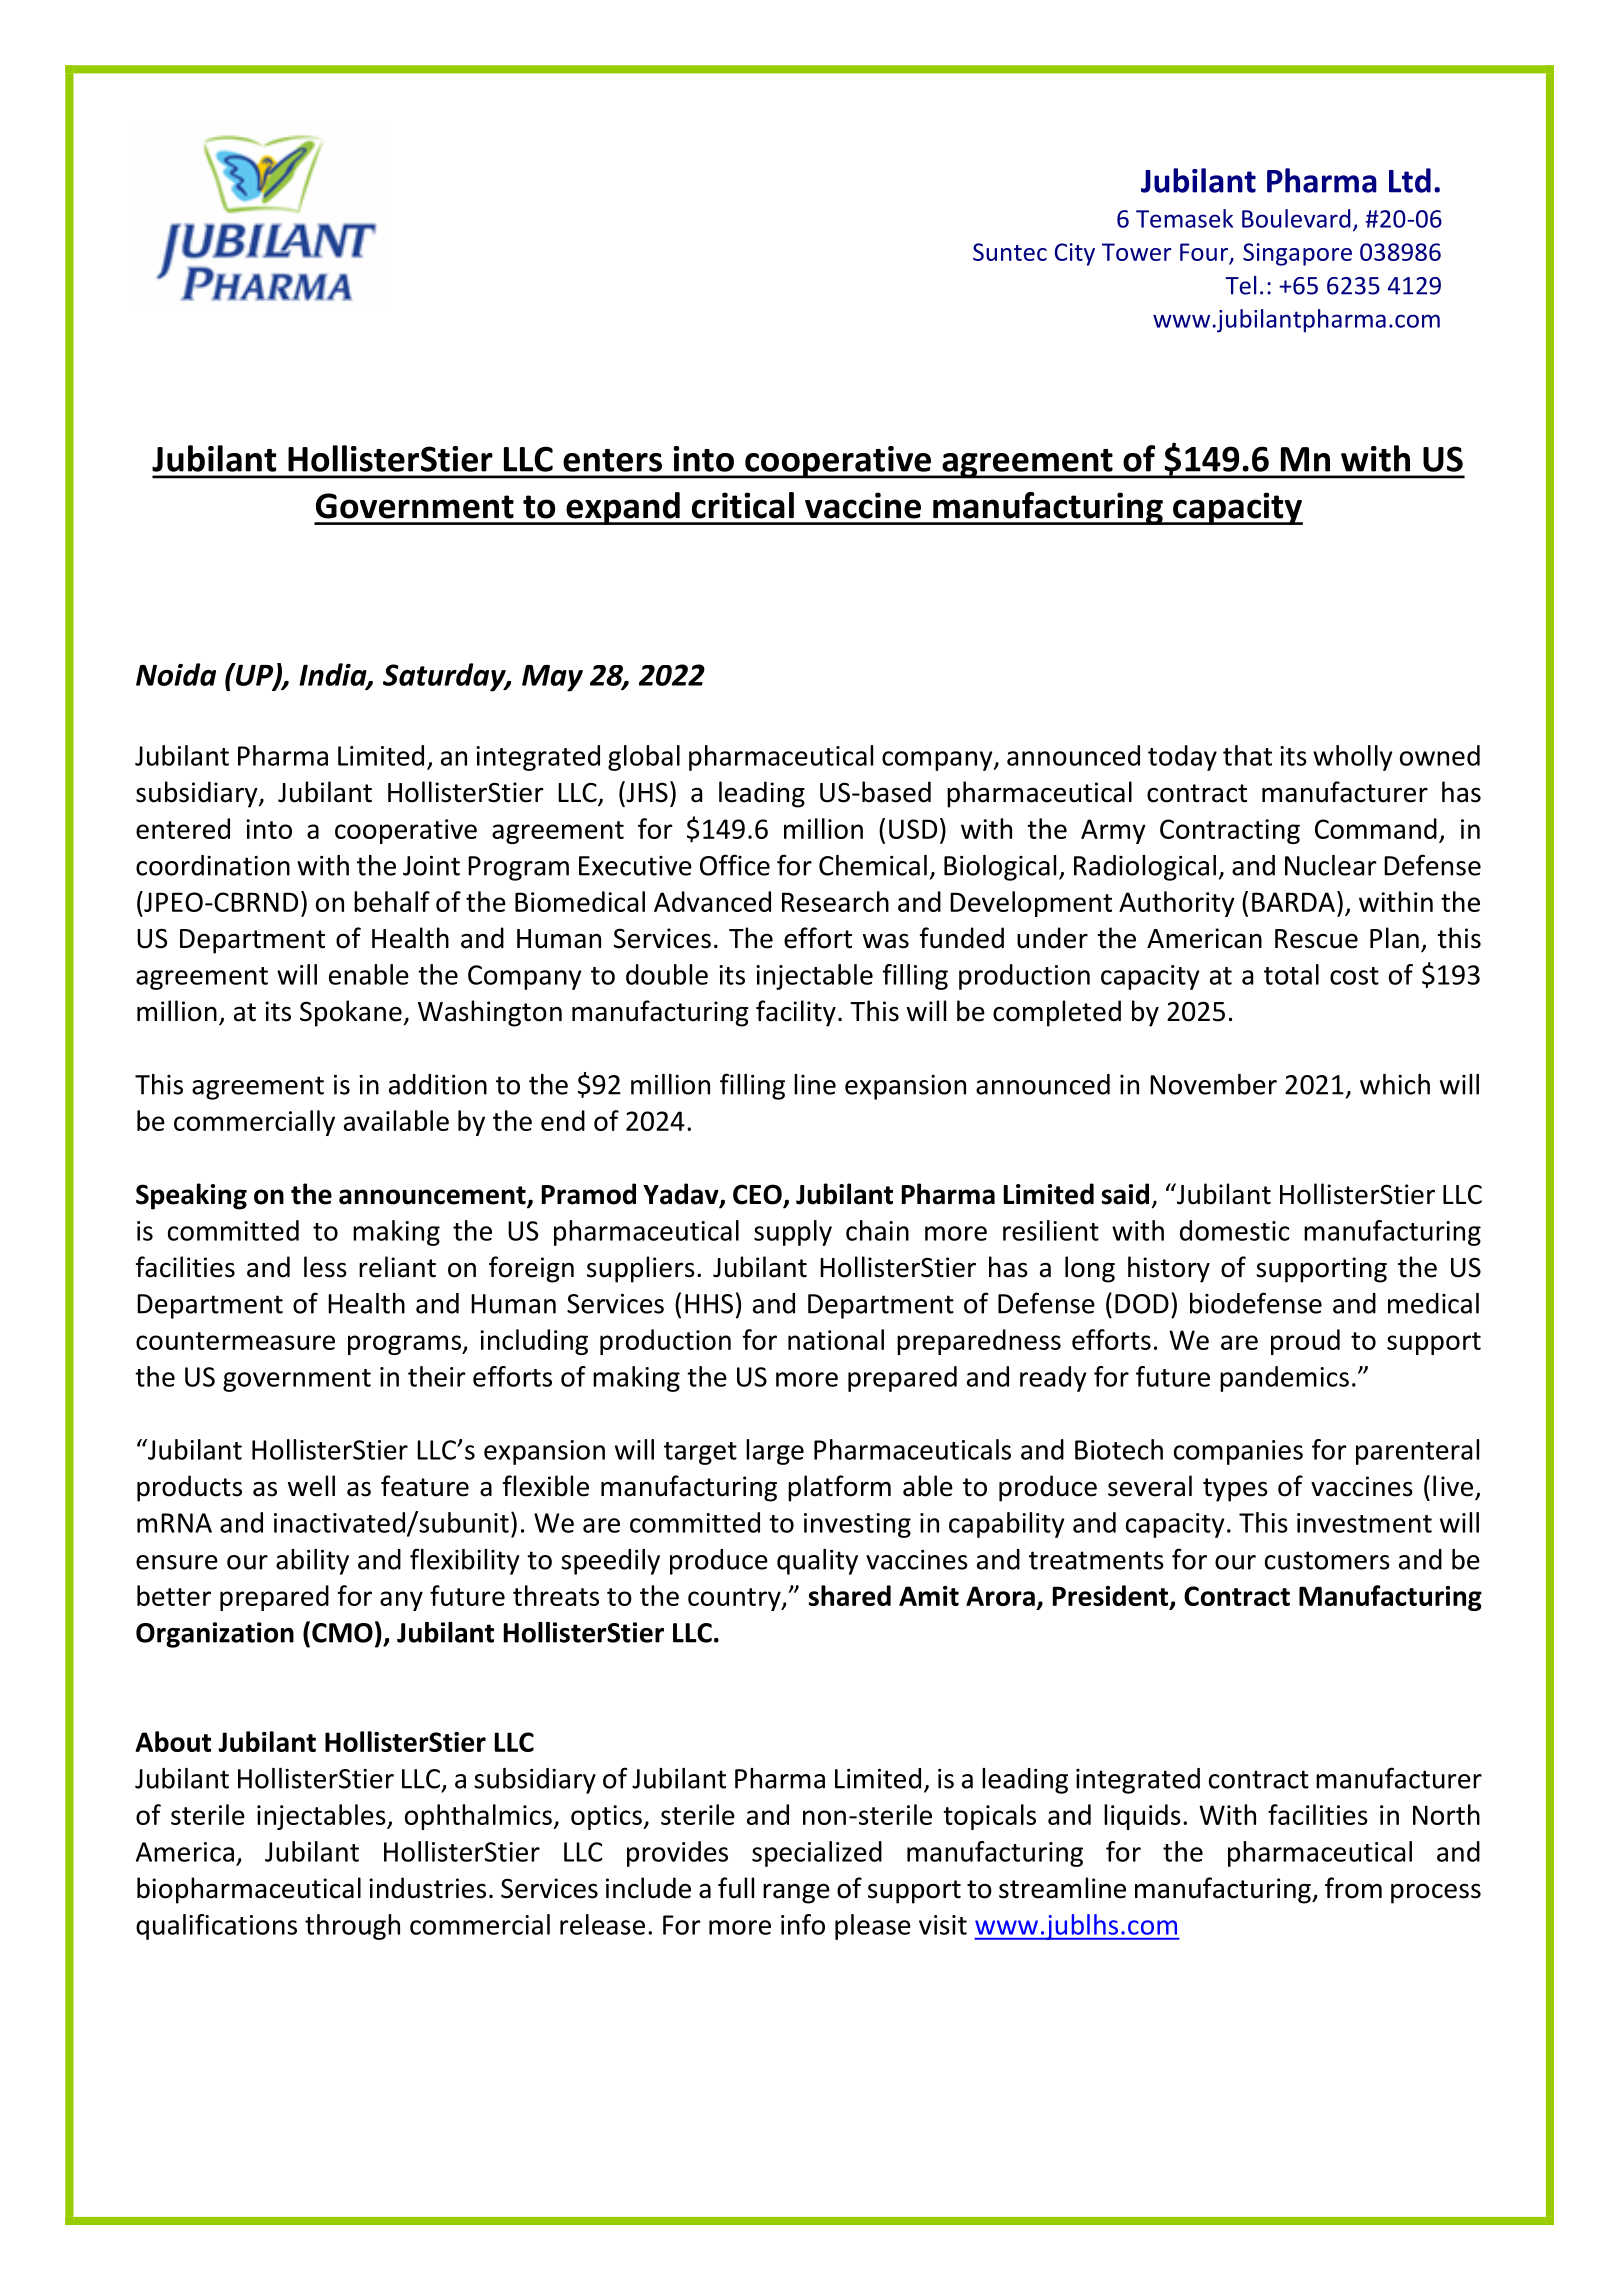 This screenshot has height=2290, width=1619. I want to click on November, so click(1213, 1084).
